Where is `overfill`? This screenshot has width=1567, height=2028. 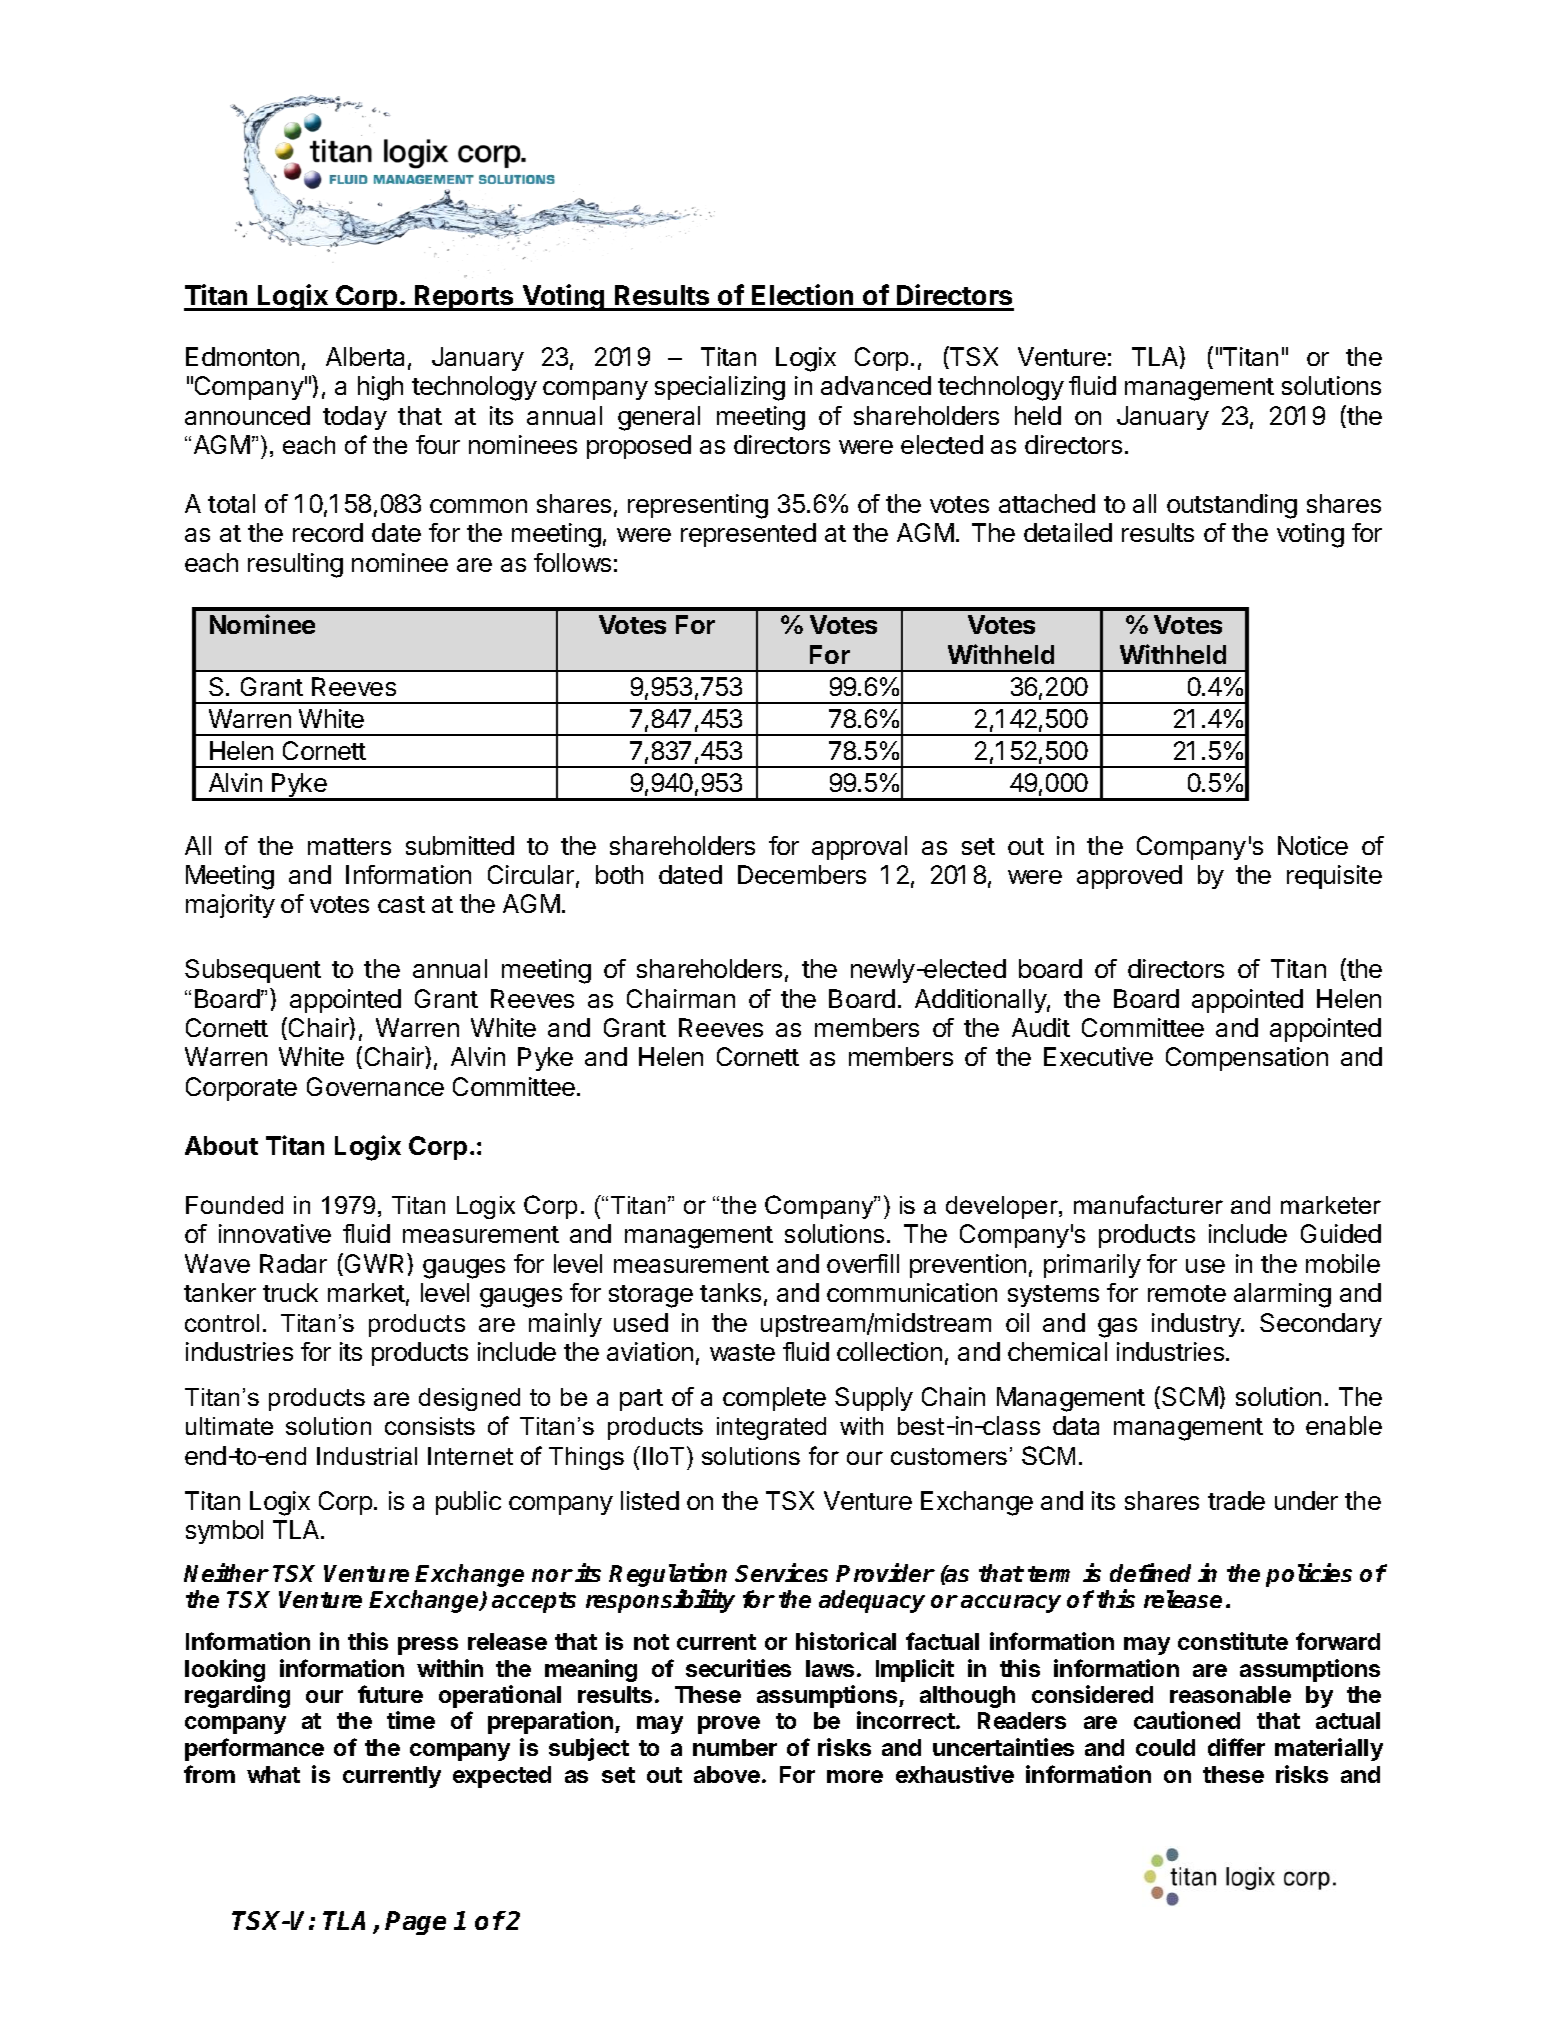 overfill is located at coordinates (863, 1263).
